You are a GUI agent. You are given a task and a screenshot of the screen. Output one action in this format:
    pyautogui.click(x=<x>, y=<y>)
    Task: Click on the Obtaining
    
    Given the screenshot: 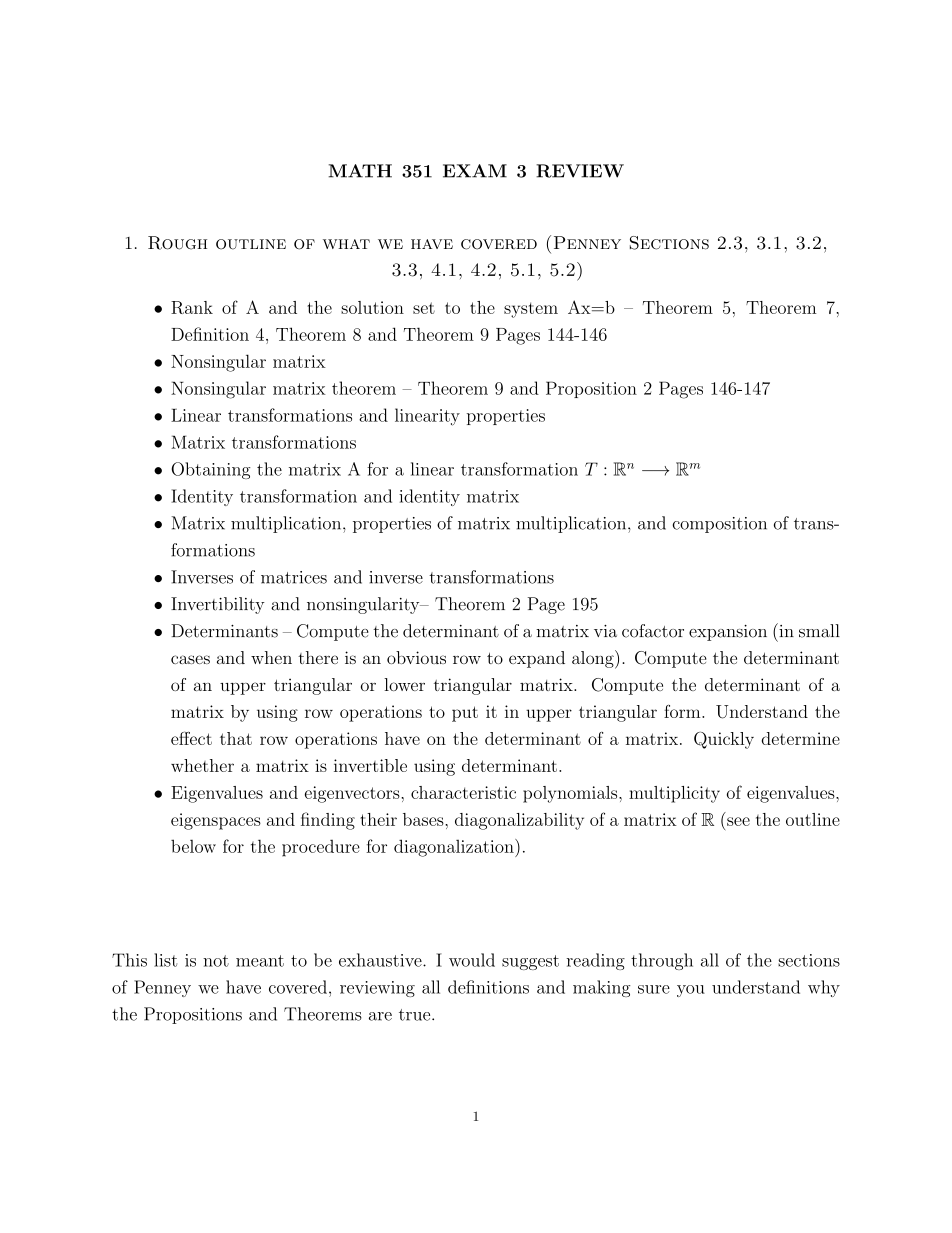 What is the action you would take?
    pyautogui.click(x=210, y=470)
